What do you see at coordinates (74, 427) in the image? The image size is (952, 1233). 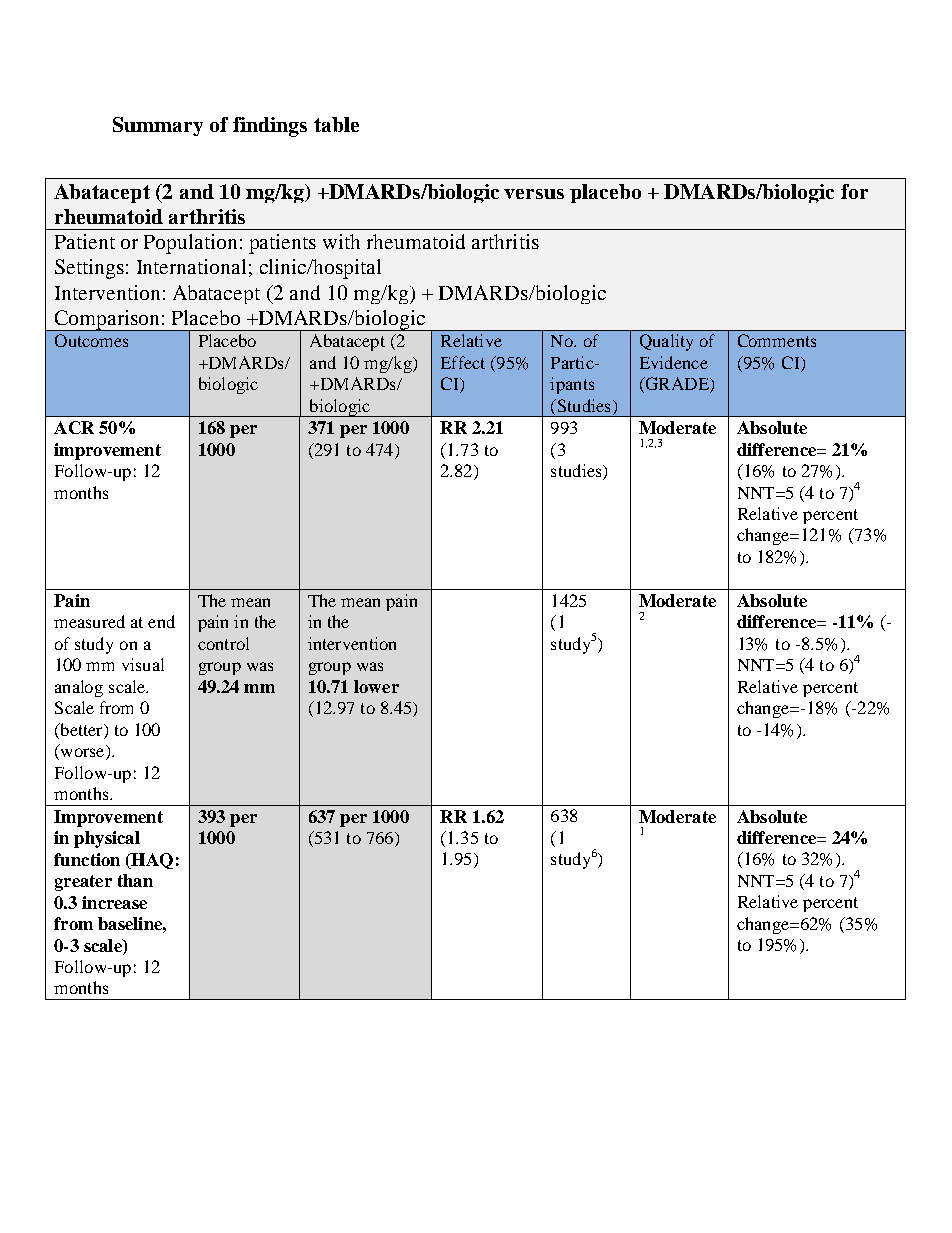 I see `ACR` at bounding box center [74, 427].
